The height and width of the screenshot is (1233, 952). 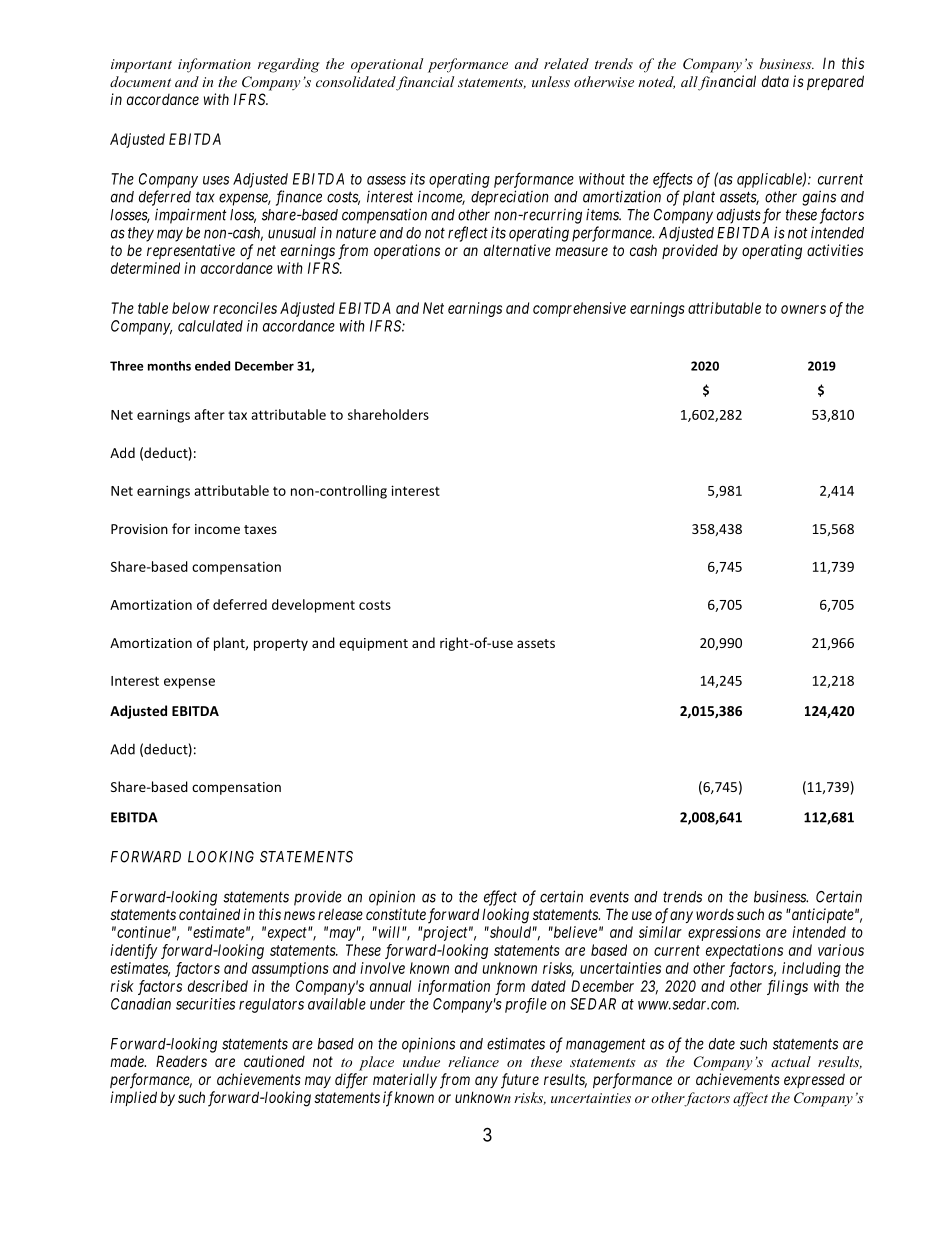 What do you see at coordinates (551, 81) in the screenshot?
I see `unless` at bounding box center [551, 81].
